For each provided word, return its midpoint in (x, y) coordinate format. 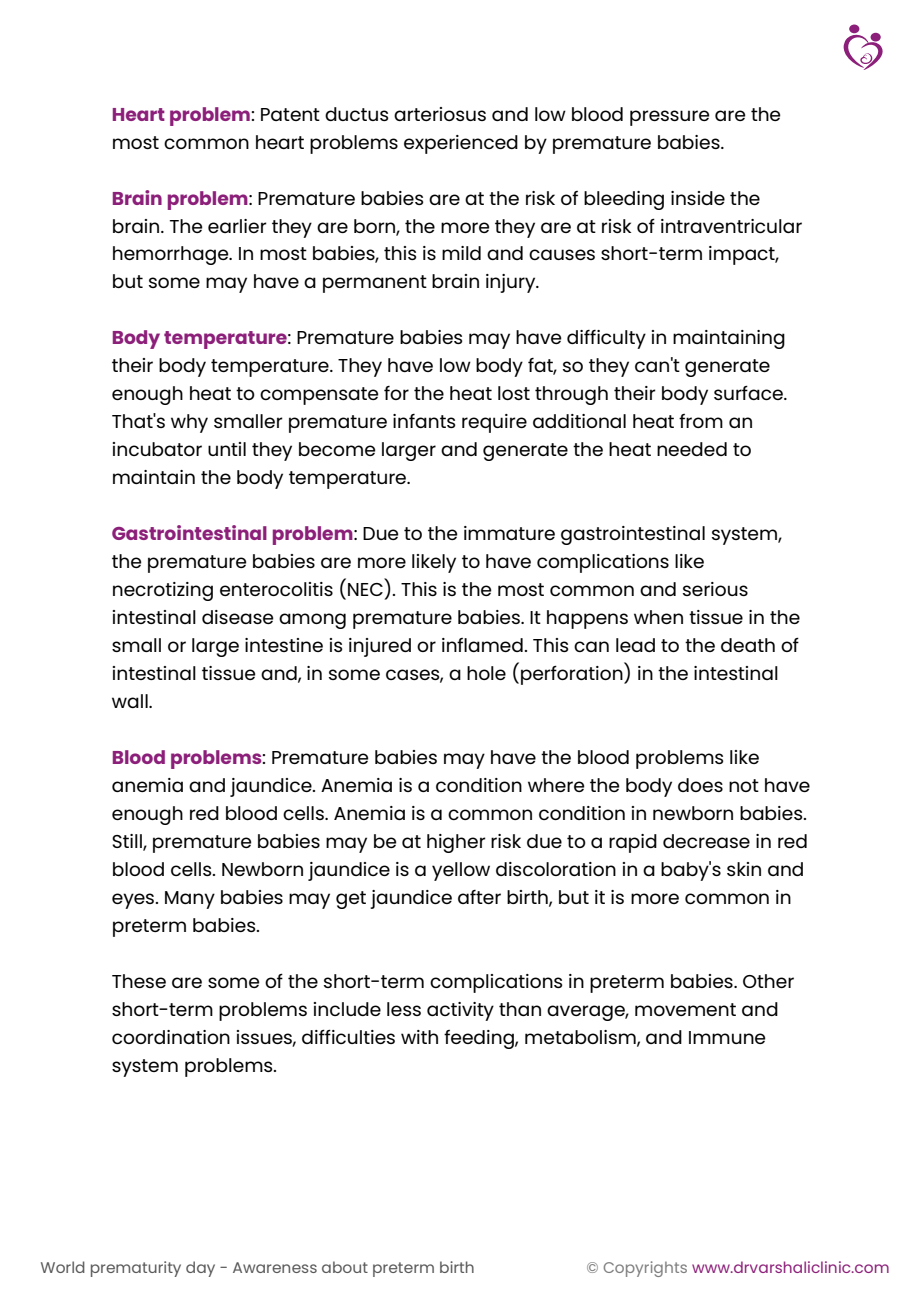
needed (692, 449)
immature (509, 533)
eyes (134, 901)
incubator (157, 449)
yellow (461, 871)
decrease (706, 841)
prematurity (136, 1269)
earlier (237, 226)
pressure (670, 118)
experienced (461, 144)
